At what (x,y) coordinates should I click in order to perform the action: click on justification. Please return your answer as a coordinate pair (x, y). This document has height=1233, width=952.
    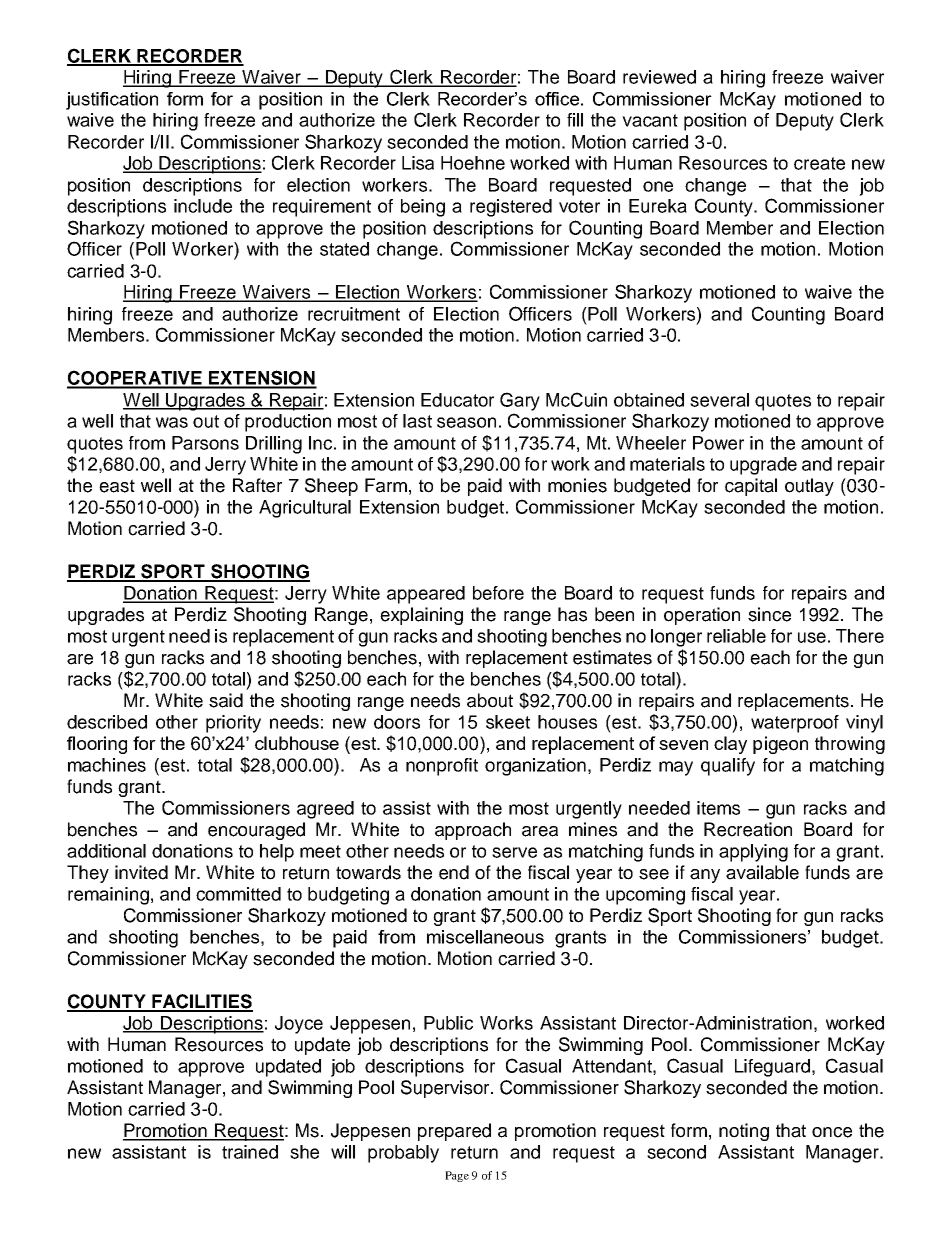
    Looking at the image, I should click on (112, 101).
